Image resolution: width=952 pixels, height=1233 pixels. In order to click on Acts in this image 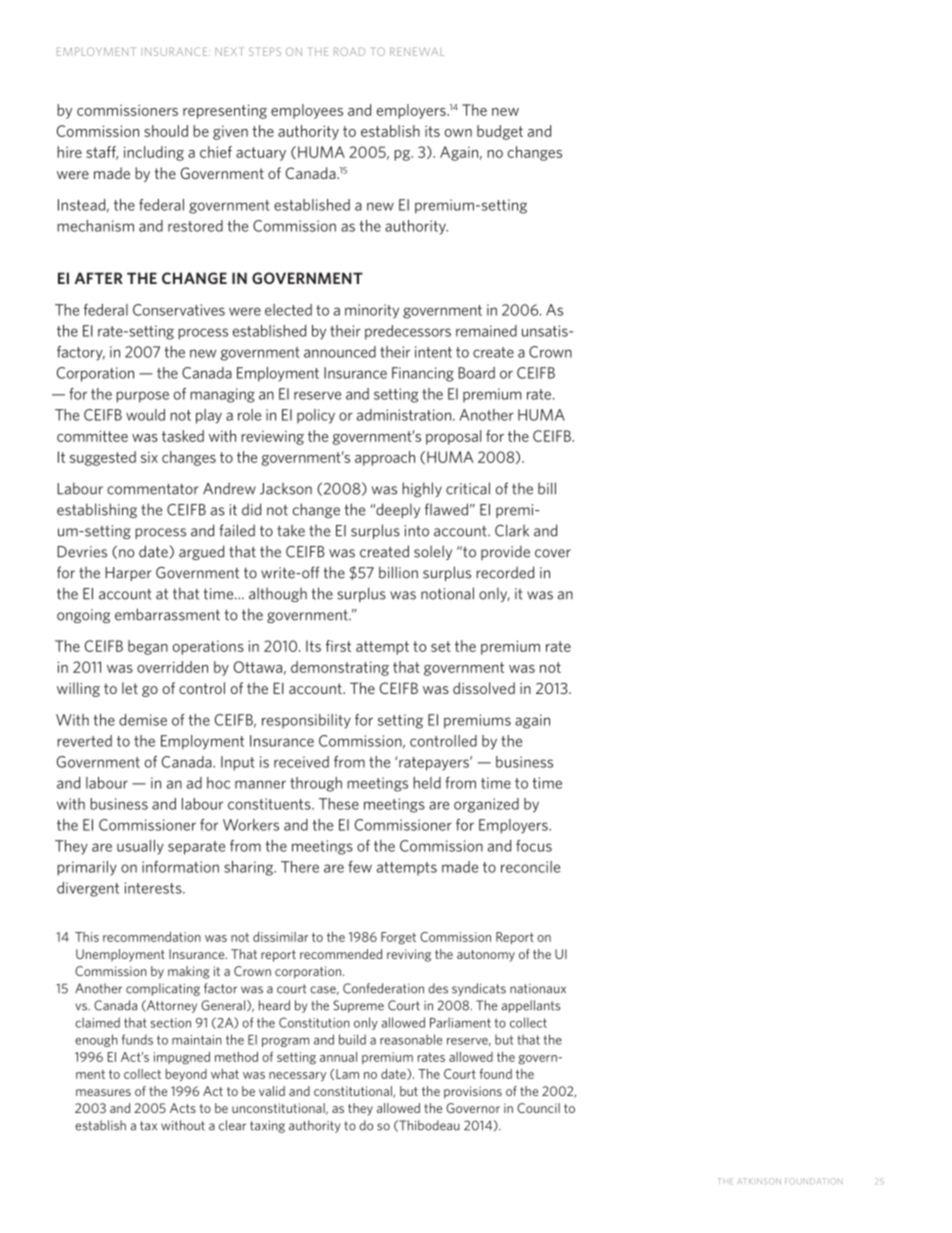, I will do `click(183, 1108)`.
